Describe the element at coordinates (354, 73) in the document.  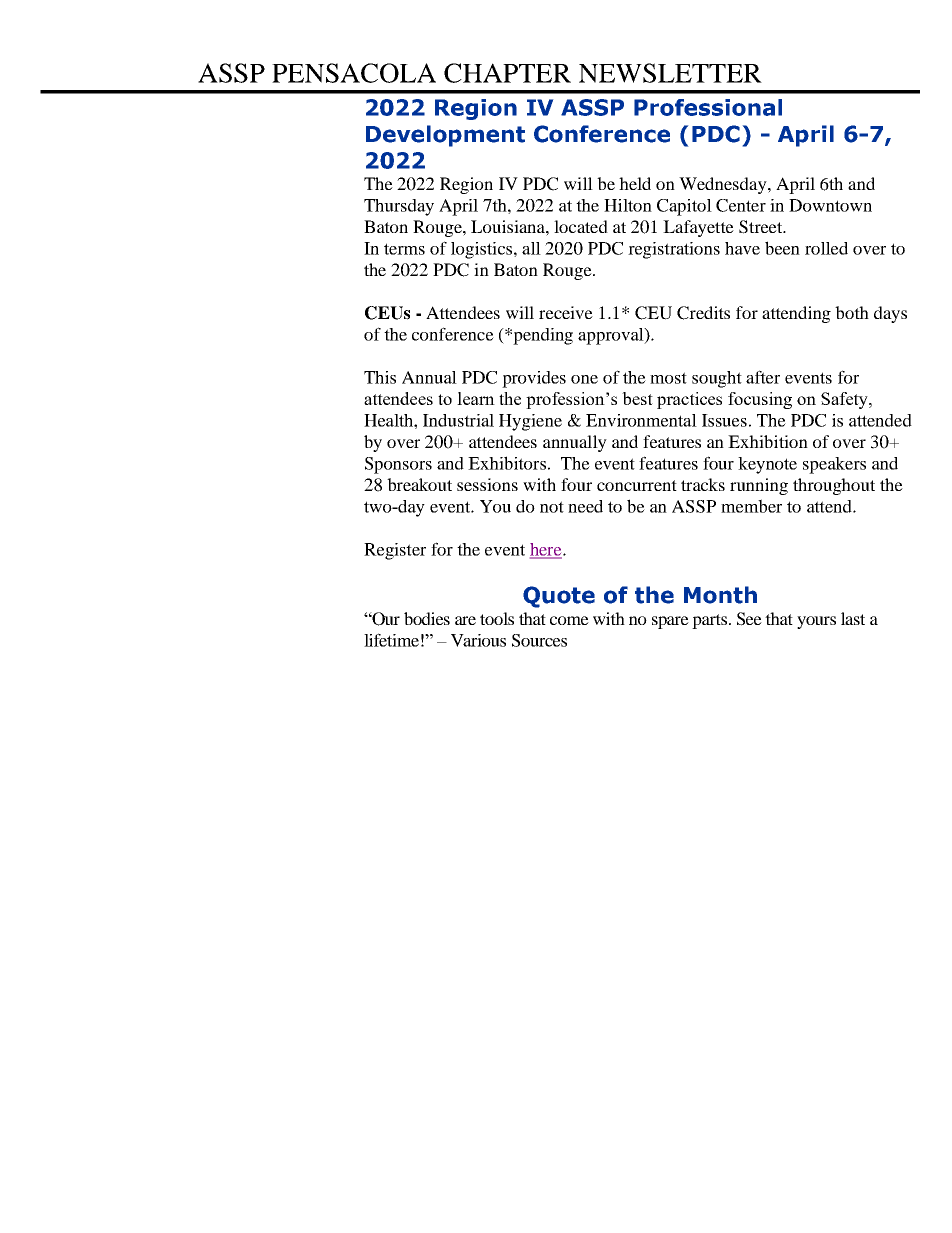
I see `PENSACOLA` at that location.
